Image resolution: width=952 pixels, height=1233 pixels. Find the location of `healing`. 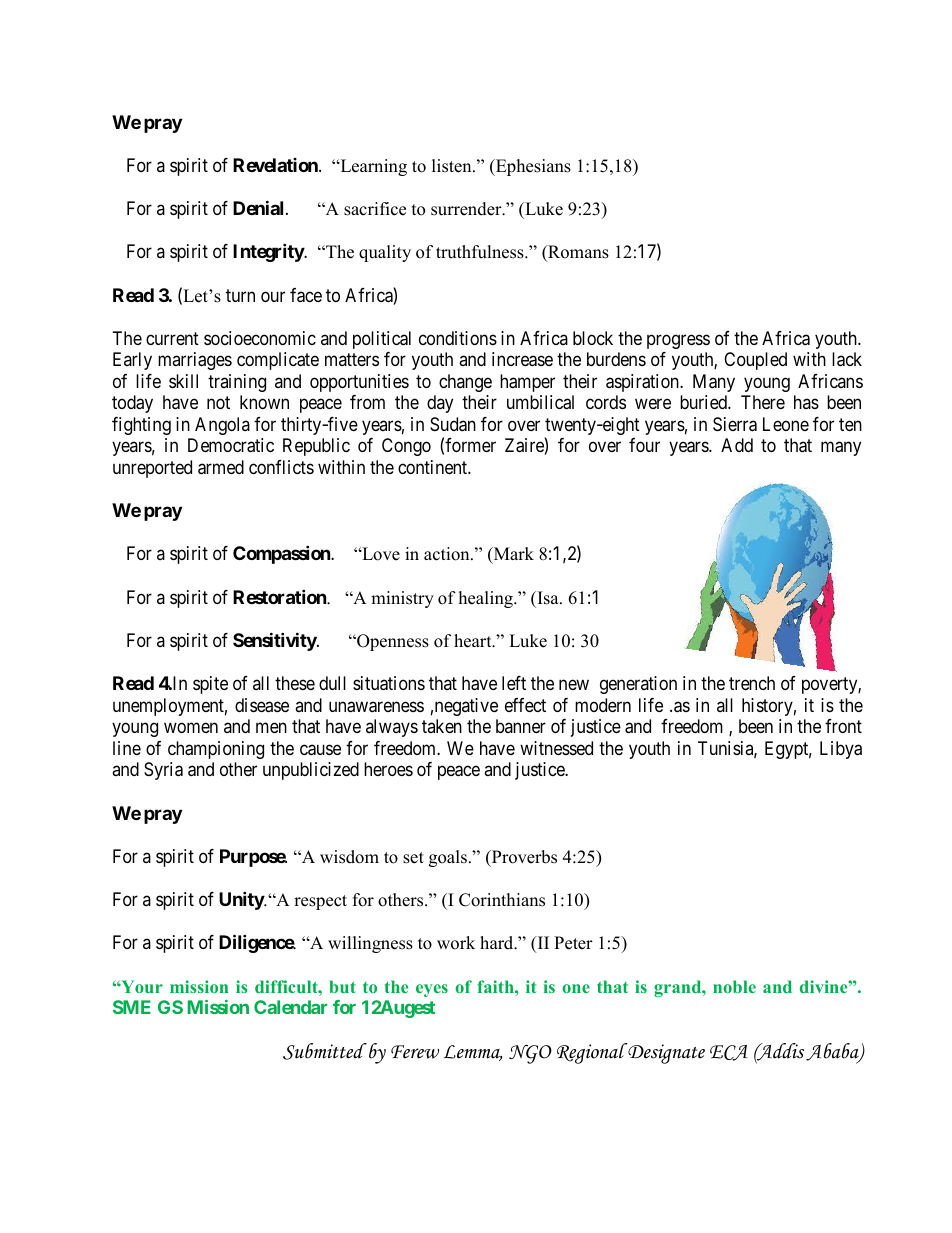

healing is located at coordinates (487, 599).
